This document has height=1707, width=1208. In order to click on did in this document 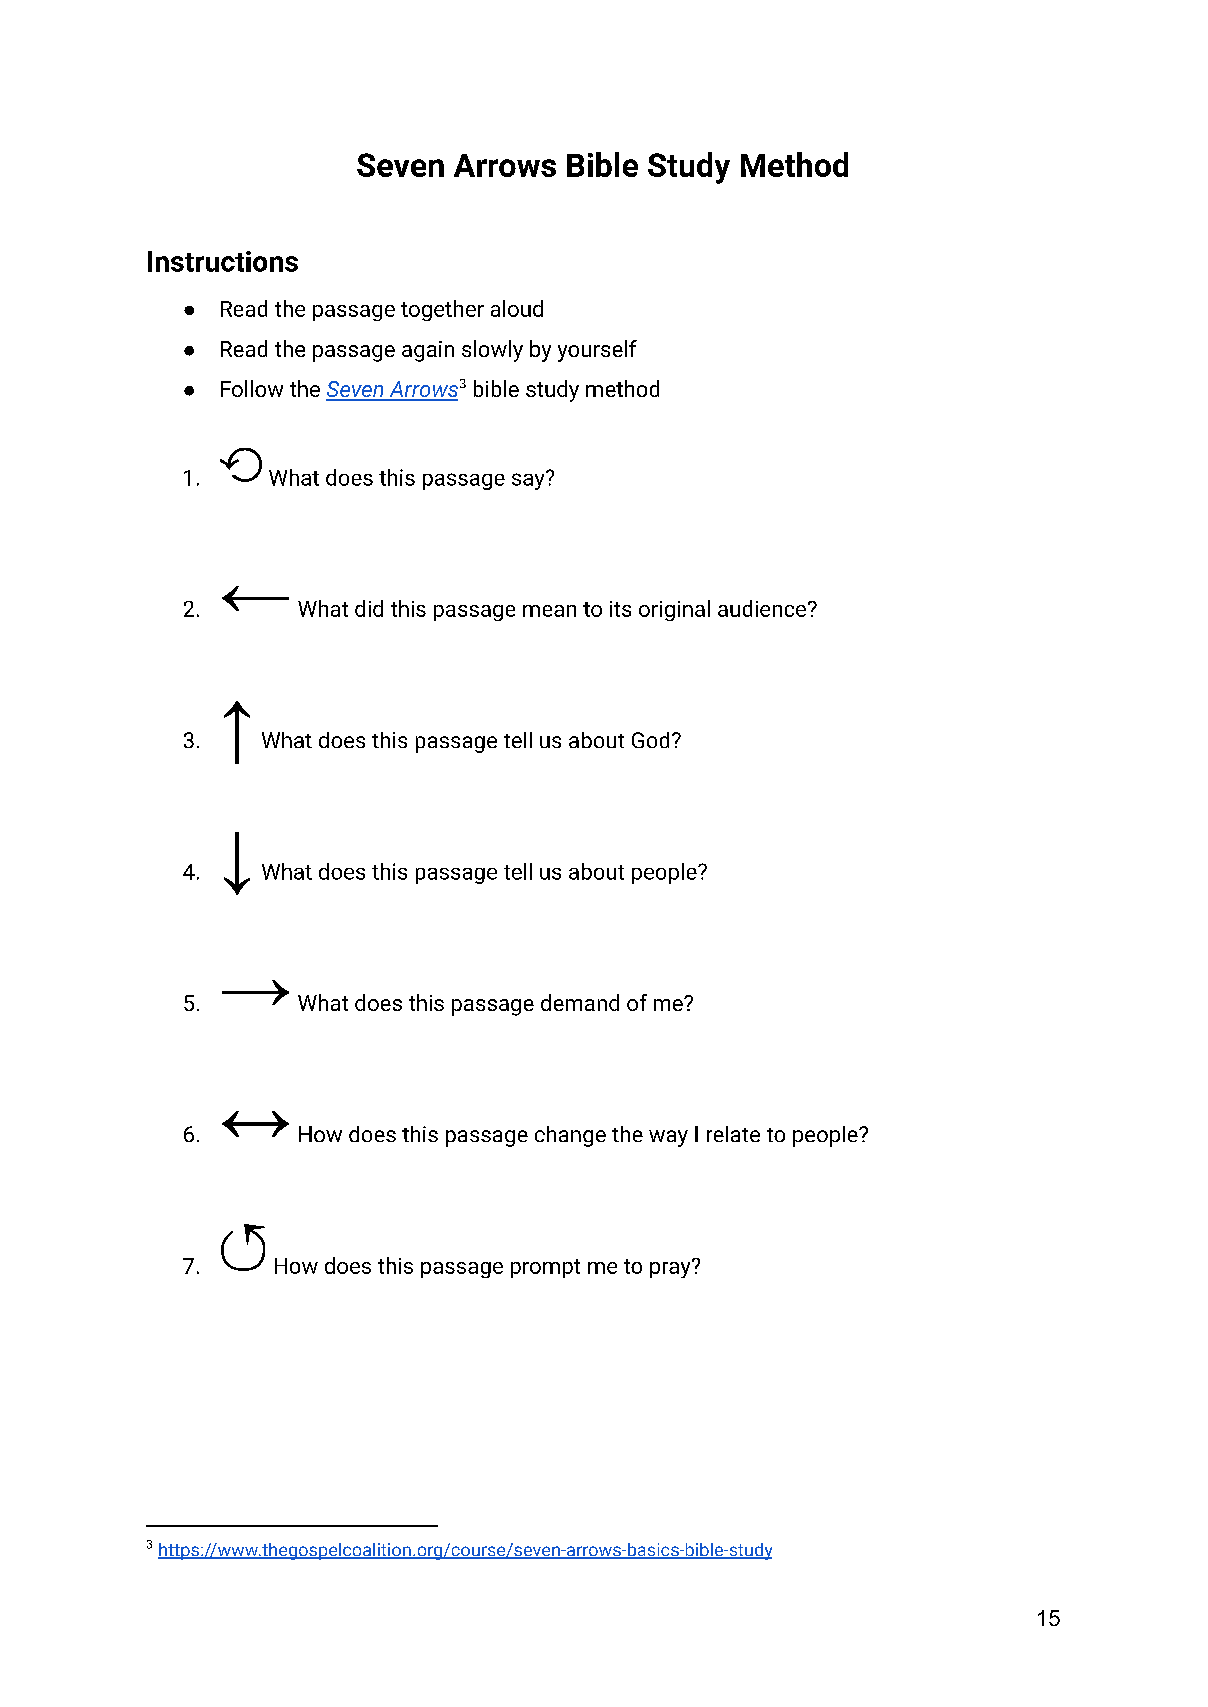, I will do `click(369, 608)`.
